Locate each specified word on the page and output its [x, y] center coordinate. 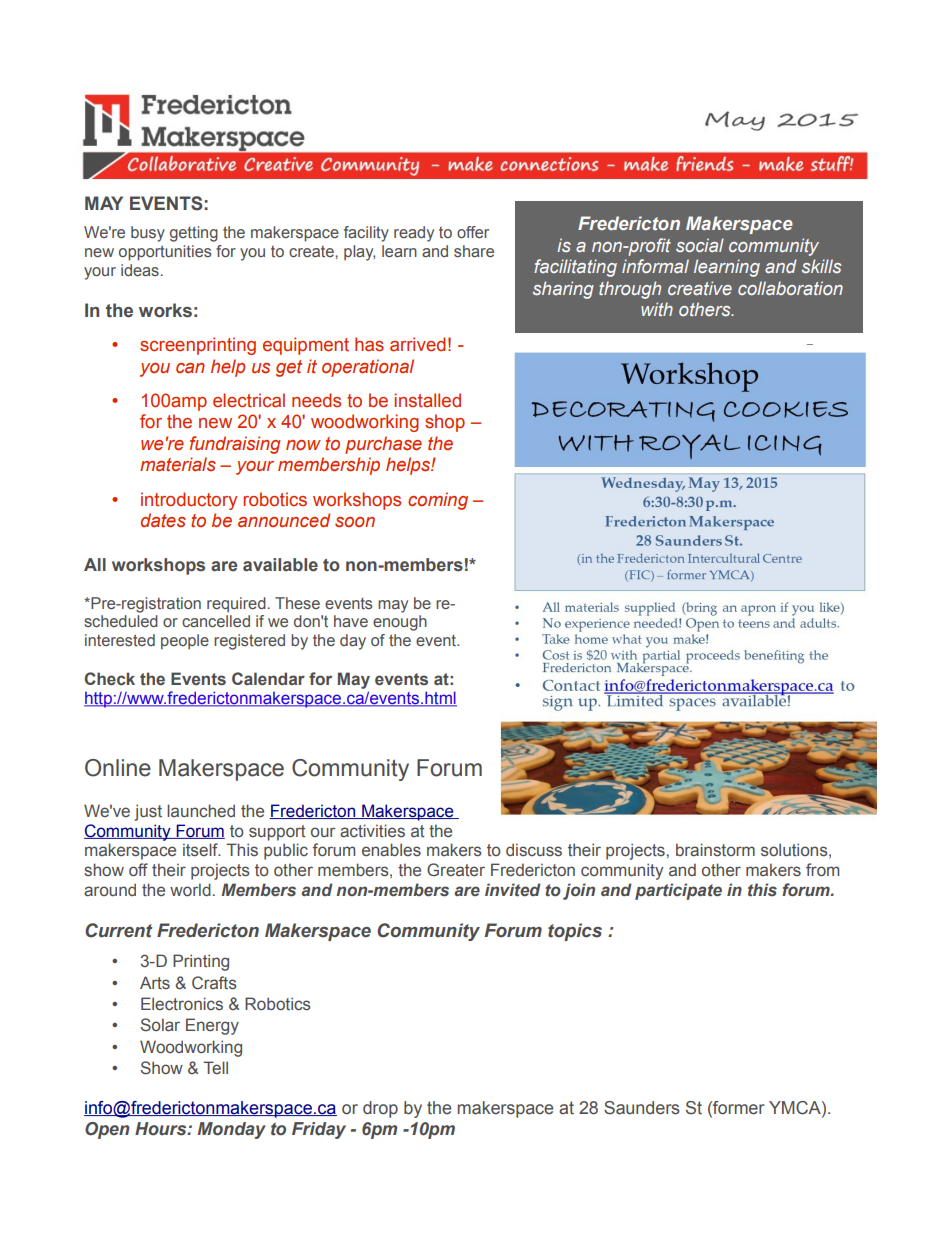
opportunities [165, 253]
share [474, 251]
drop [380, 1109]
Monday [232, 1130]
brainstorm [715, 850]
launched [201, 810]
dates [163, 520]
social [700, 245]
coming [438, 501]
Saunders [642, 1108]
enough [400, 623]
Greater [456, 870]
